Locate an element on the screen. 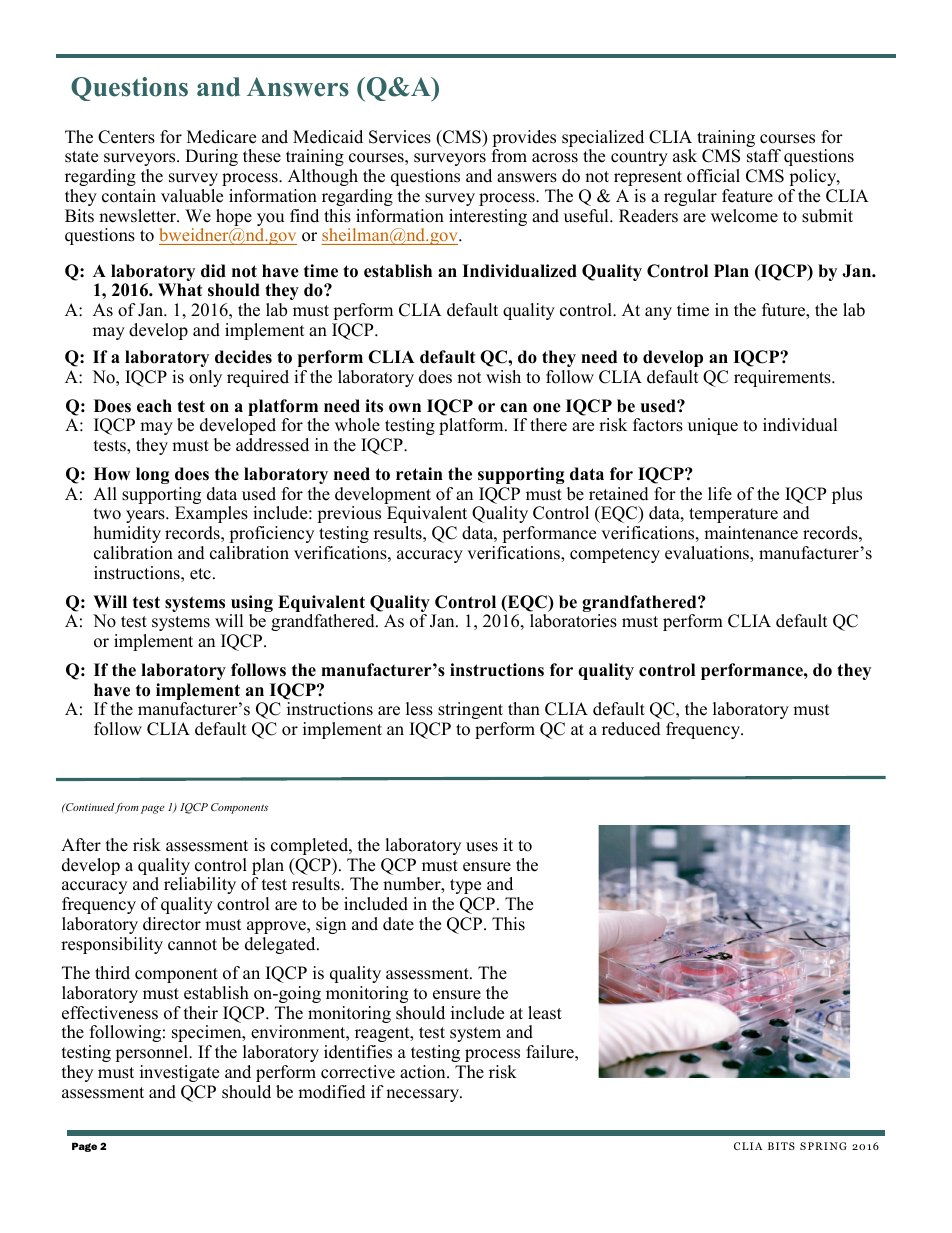 The image size is (952, 1233). least is located at coordinates (545, 1013).
